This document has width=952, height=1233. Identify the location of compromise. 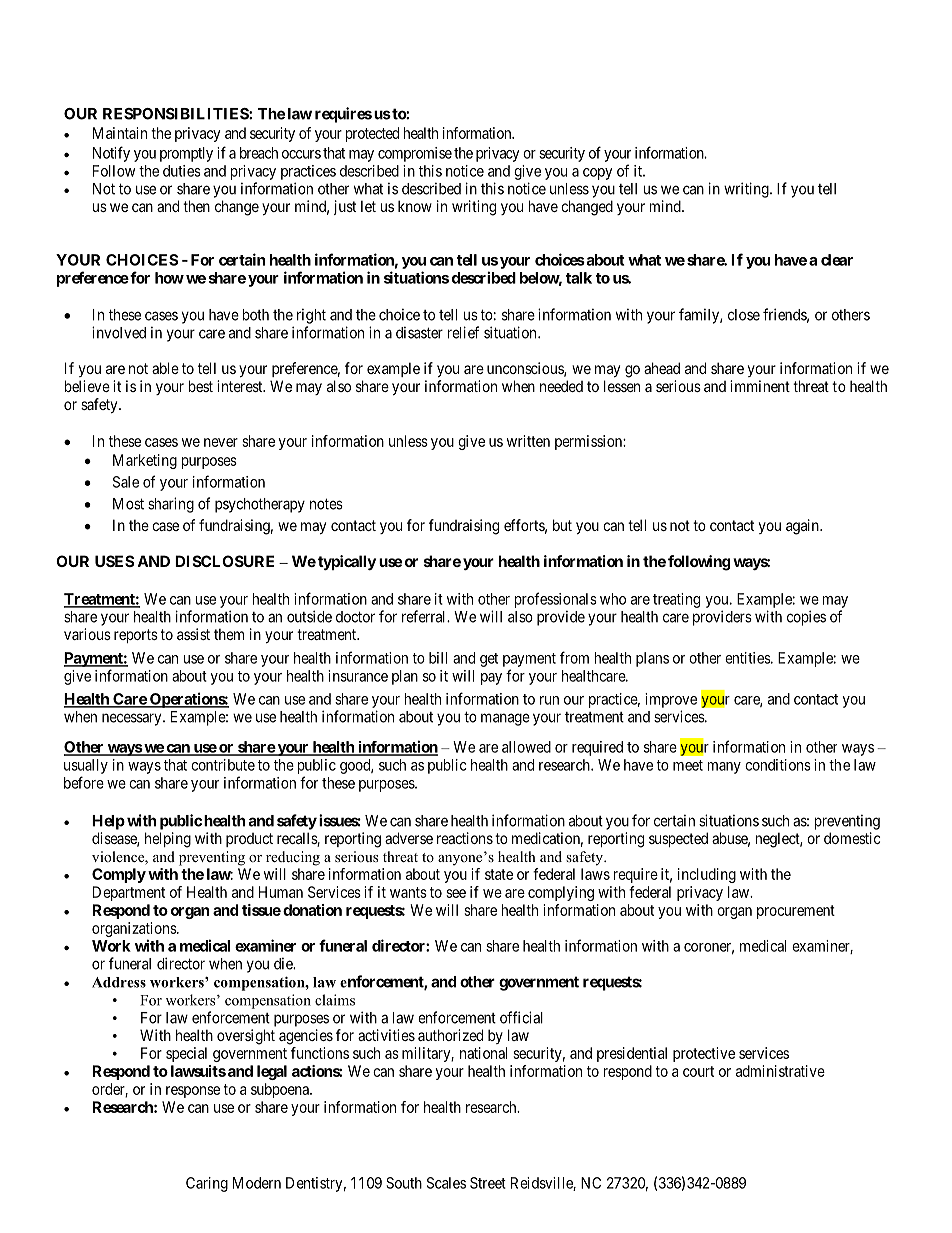
(415, 154).
